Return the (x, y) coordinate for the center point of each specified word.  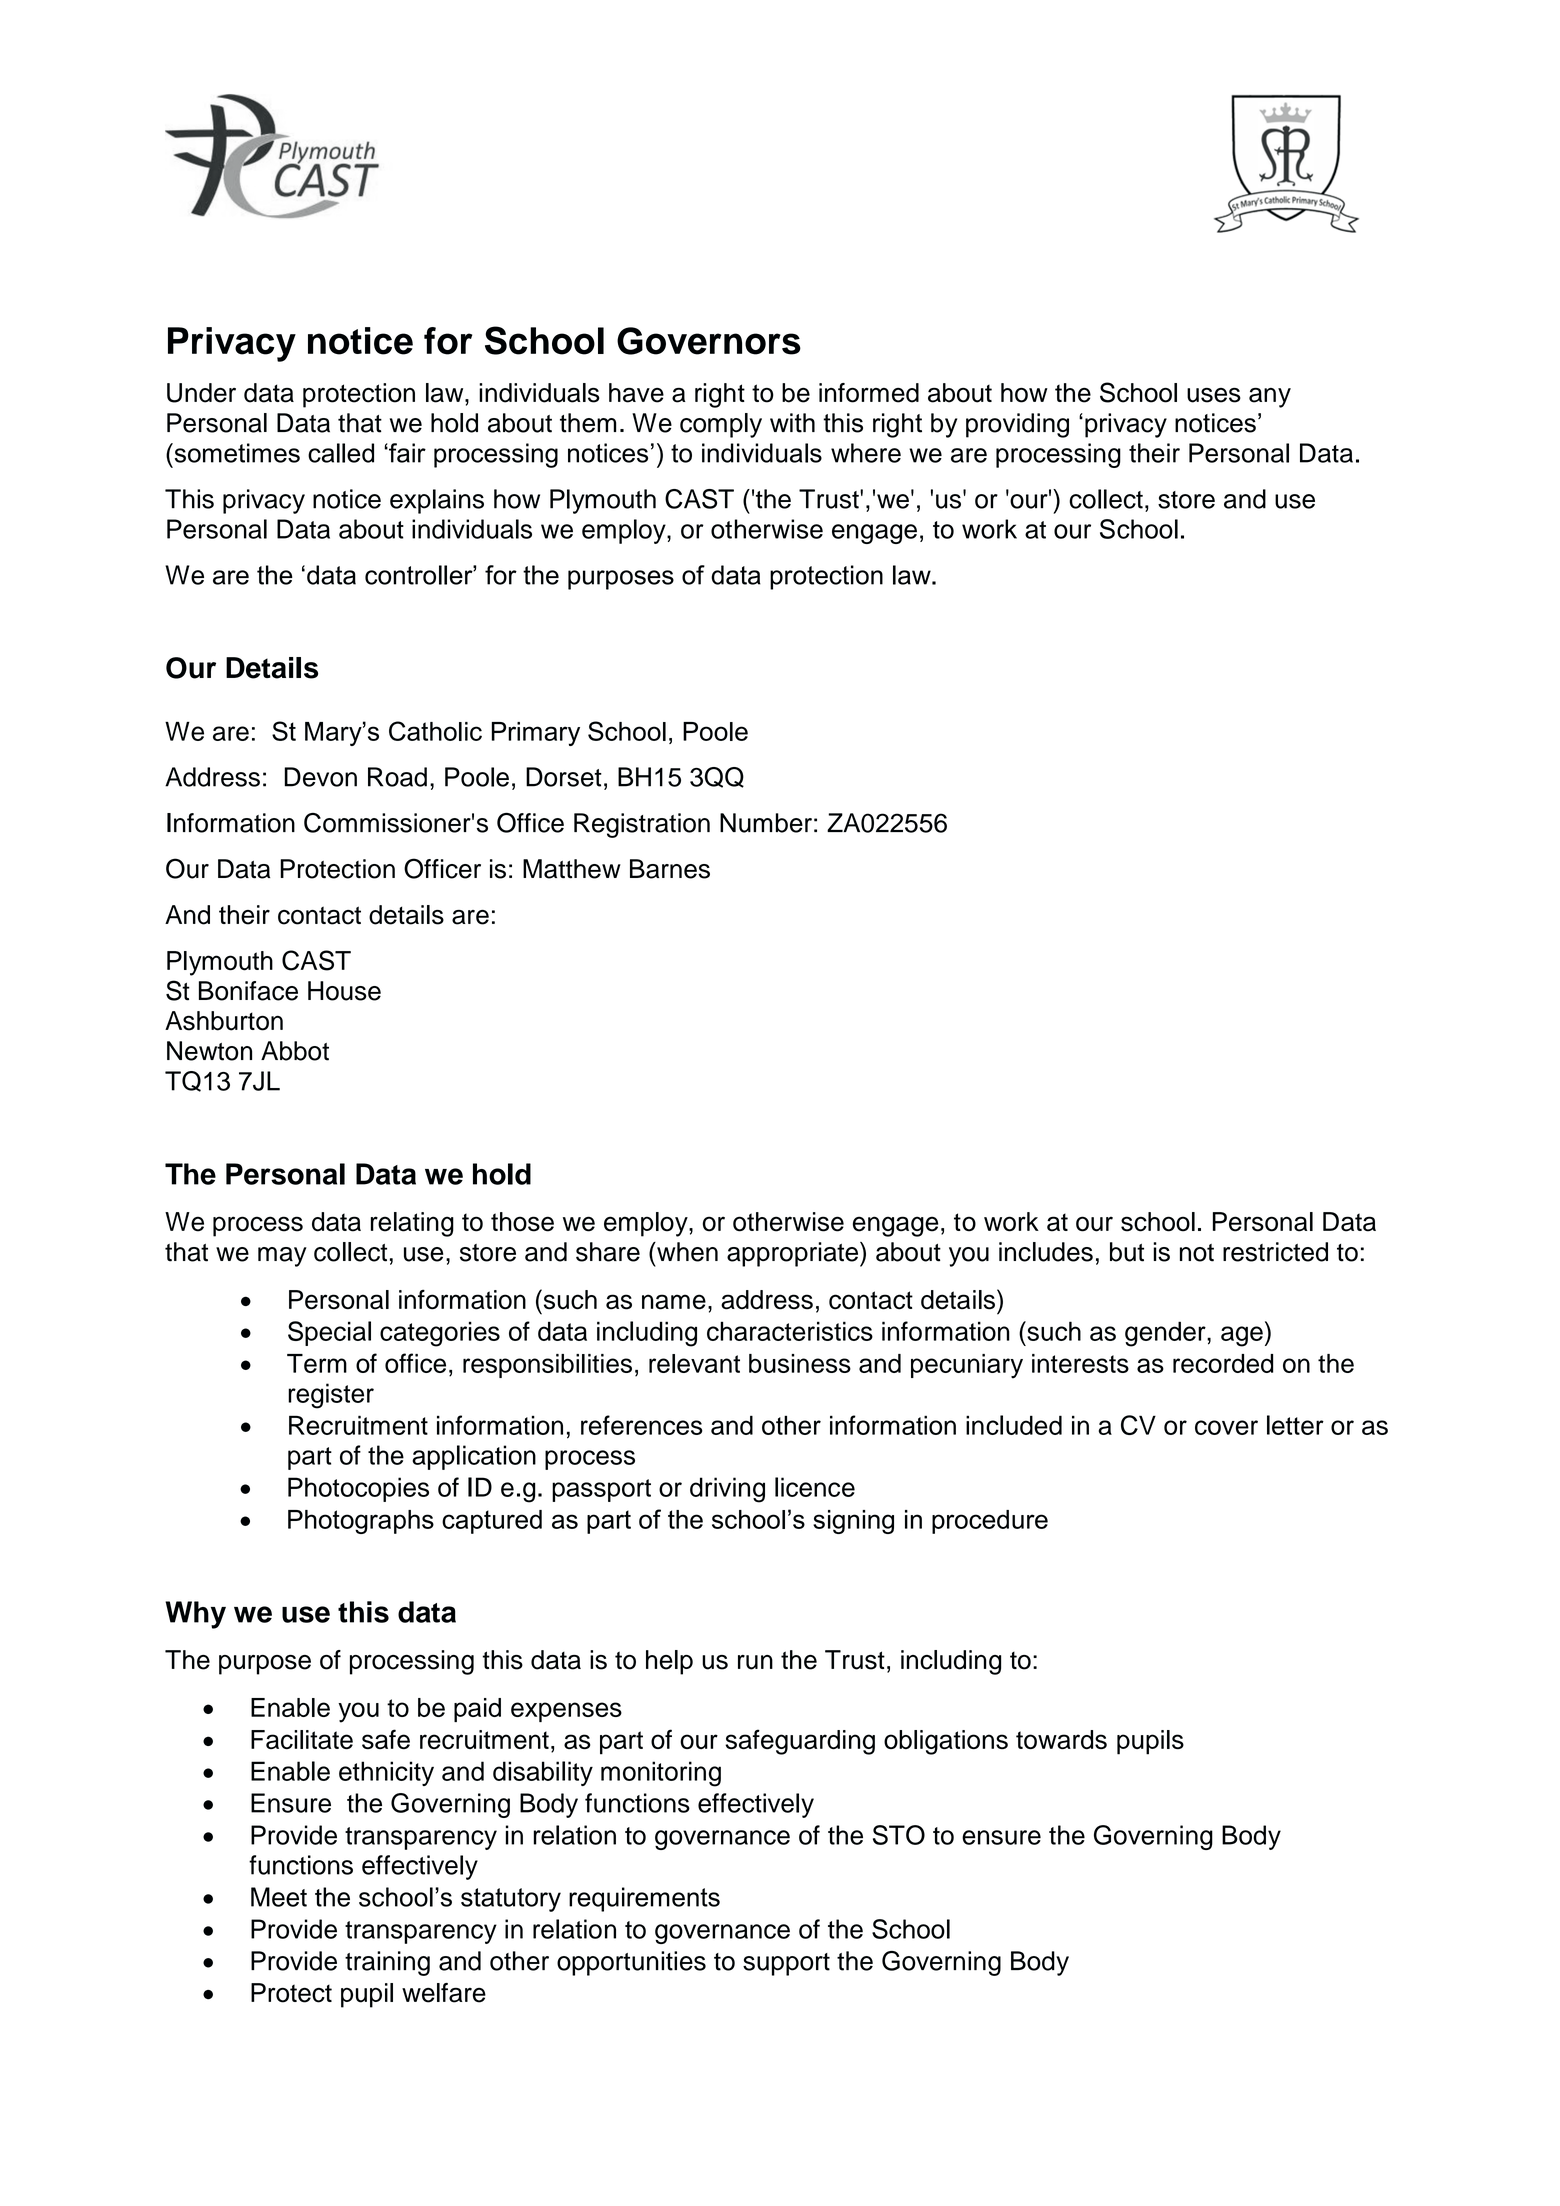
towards (1061, 1739)
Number (766, 823)
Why (195, 1615)
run (755, 1662)
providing (1017, 425)
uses (1214, 395)
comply (721, 425)
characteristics (790, 1331)
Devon (320, 777)
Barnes (670, 869)
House (344, 991)
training (387, 1963)
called (341, 453)
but (1127, 1252)
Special (329, 1333)
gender (1166, 1334)
